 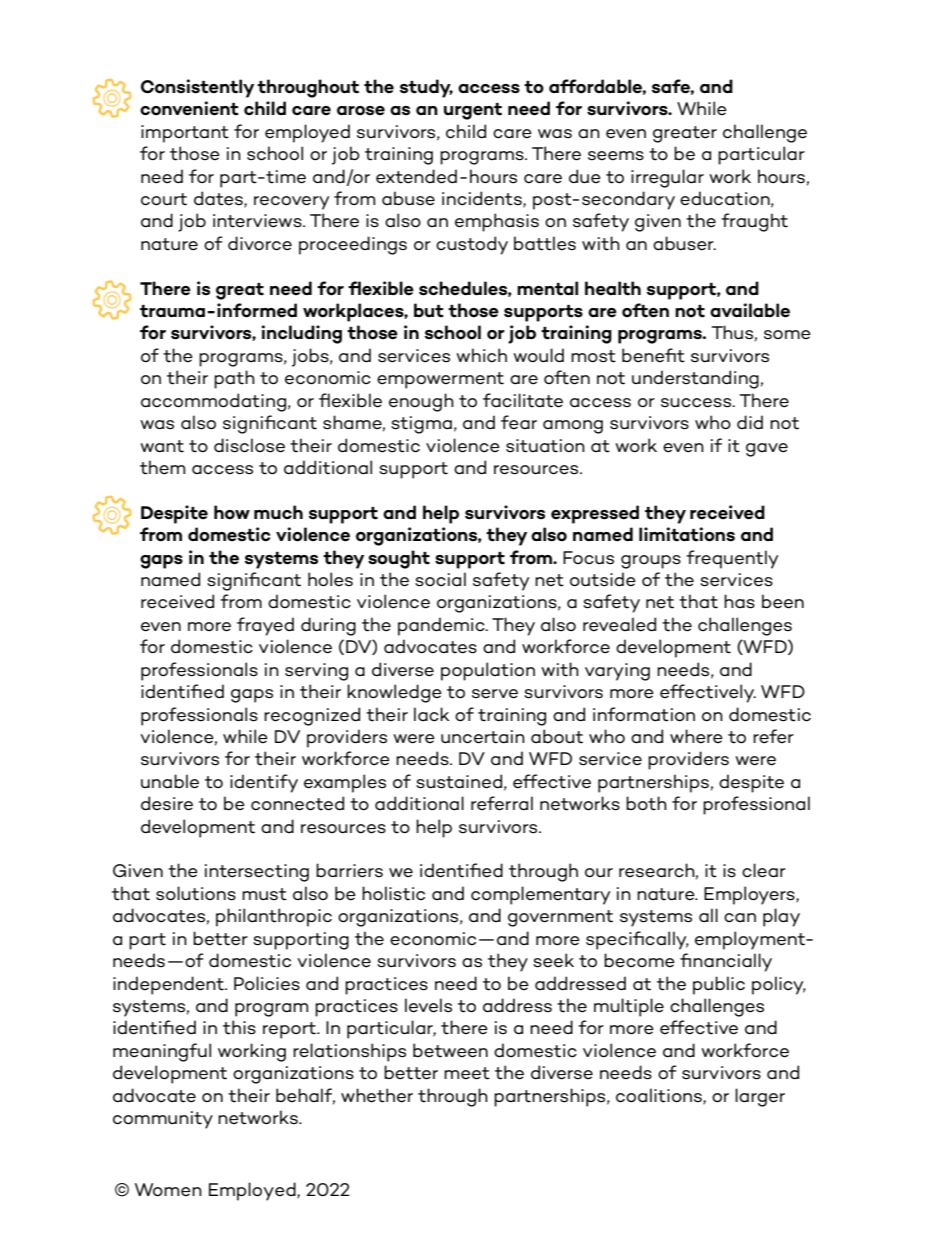 What do you see at coordinates (540, 895) in the screenshot?
I see `complementary` at bounding box center [540, 895].
